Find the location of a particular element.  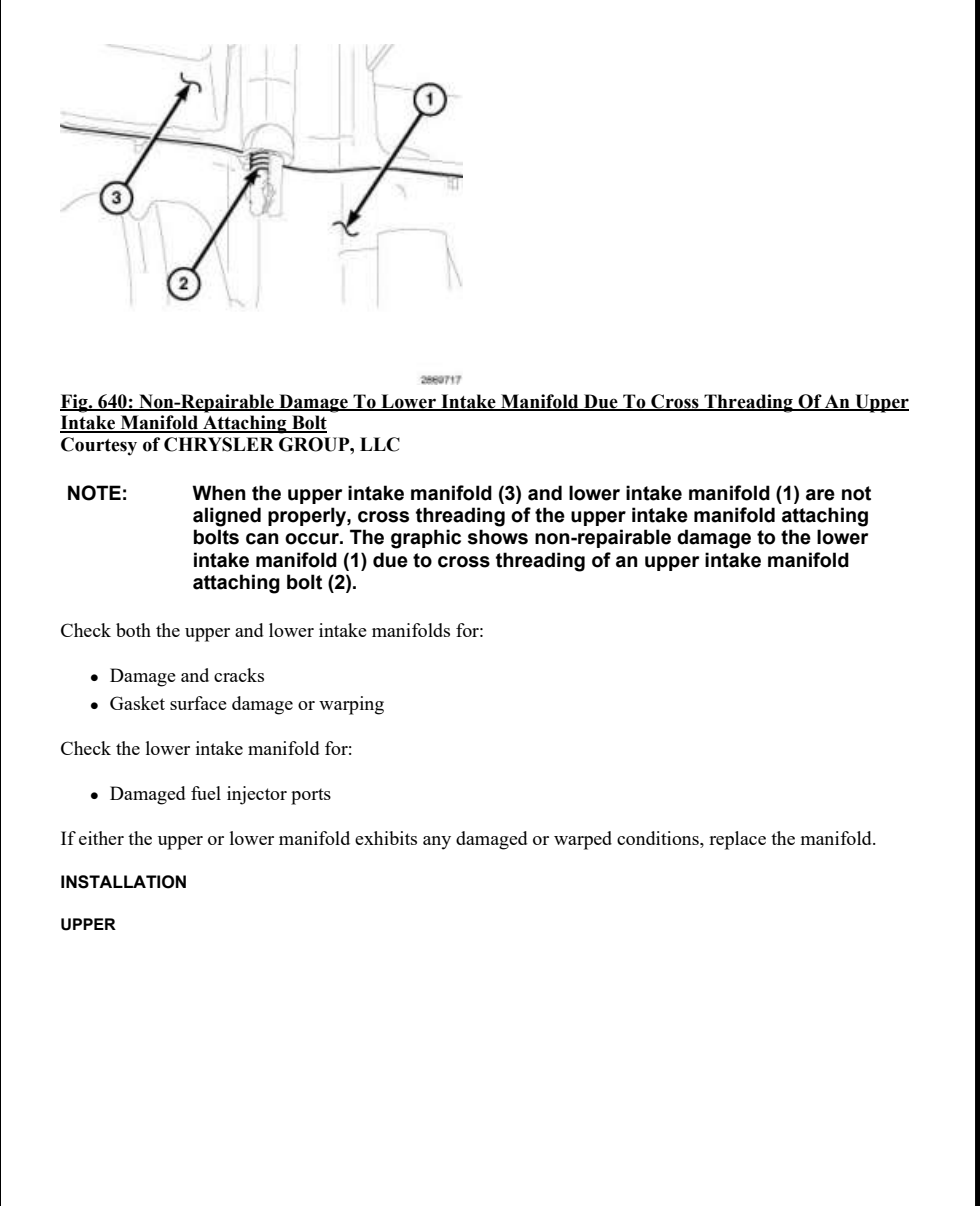

graphic is located at coordinates (426, 539).
